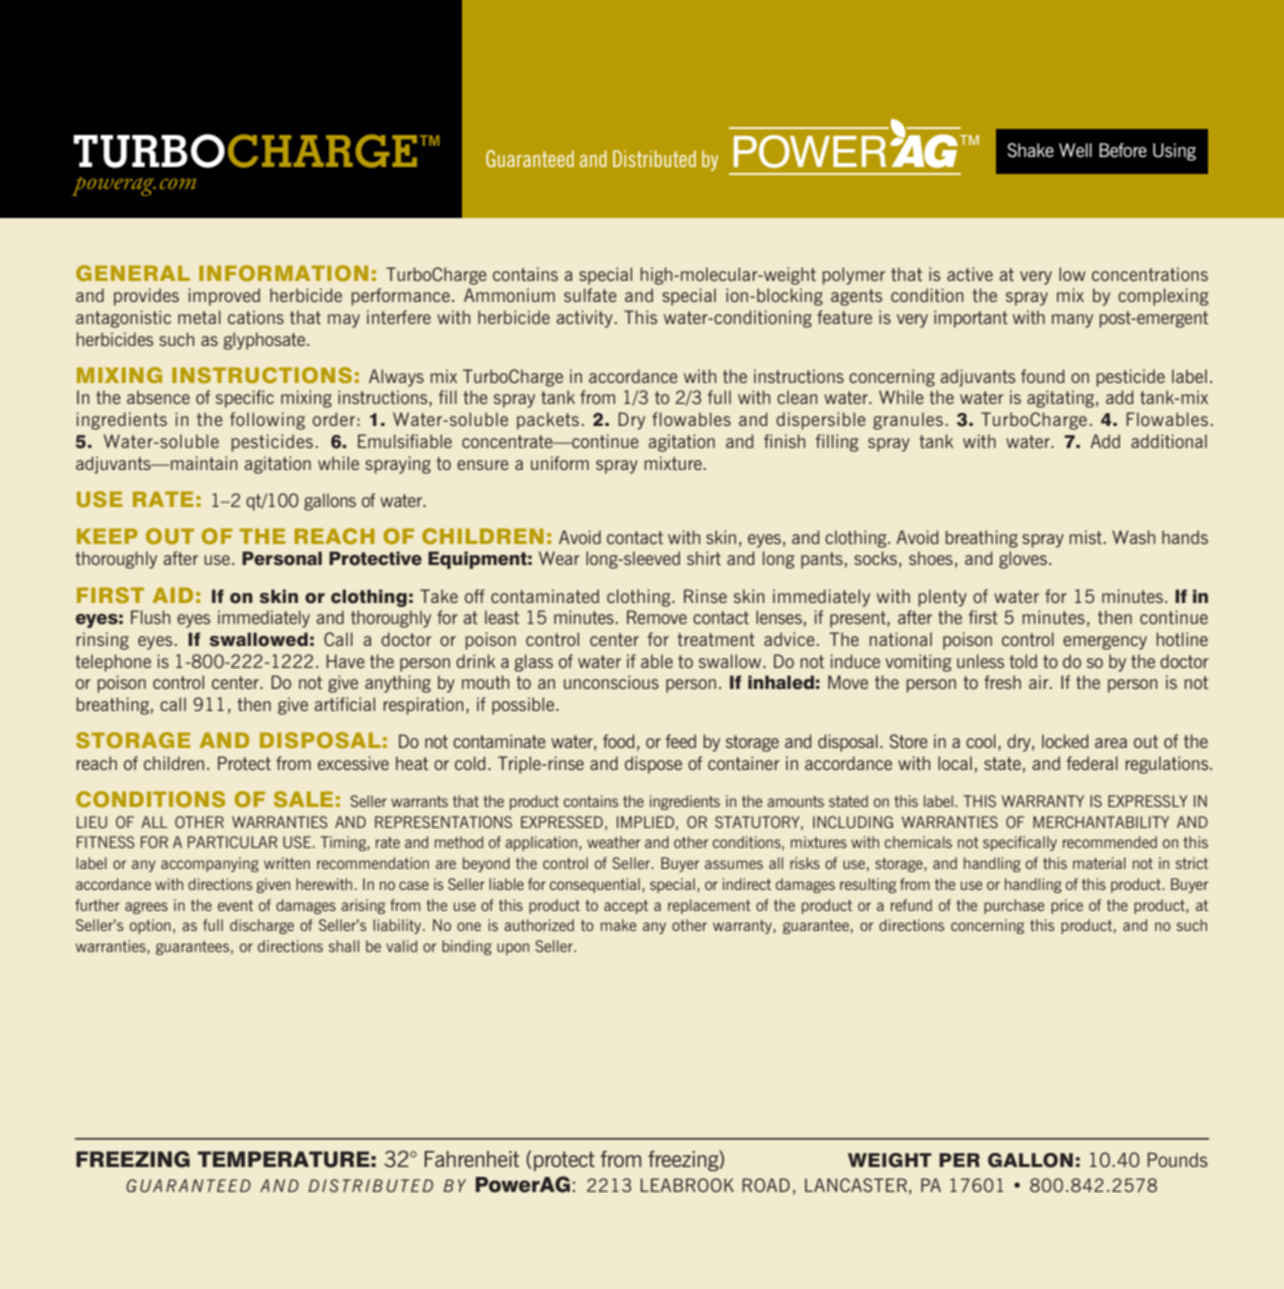 Image resolution: width=1284 pixels, height=1289 pixels. Describe the element at coordinates (113, 663) in the document. I see `telephone` at that location.
